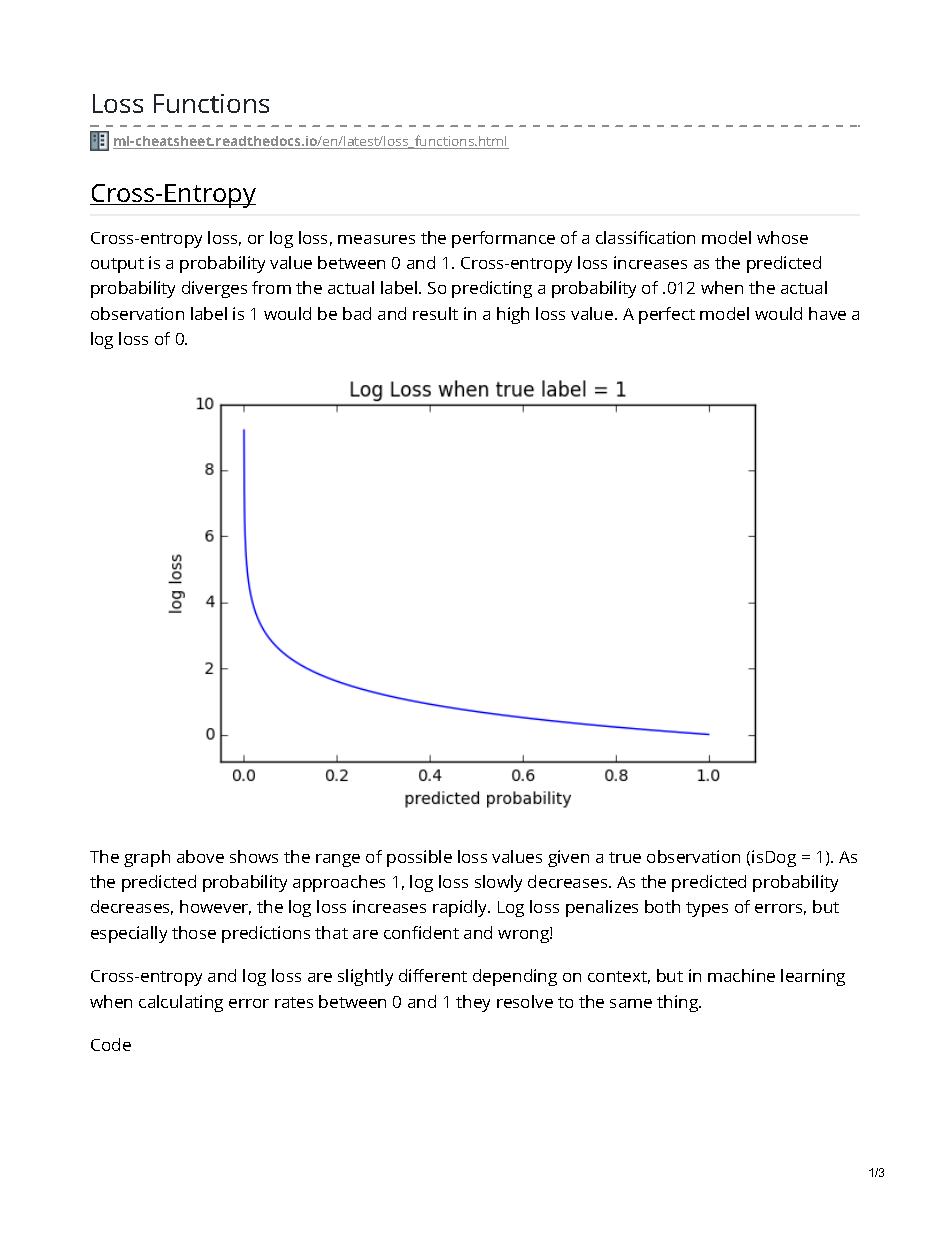 This screenshot has height=1233, width=952. Describe the element at coordinates (435, 313) in the screenshot. I see `result` at that location.
